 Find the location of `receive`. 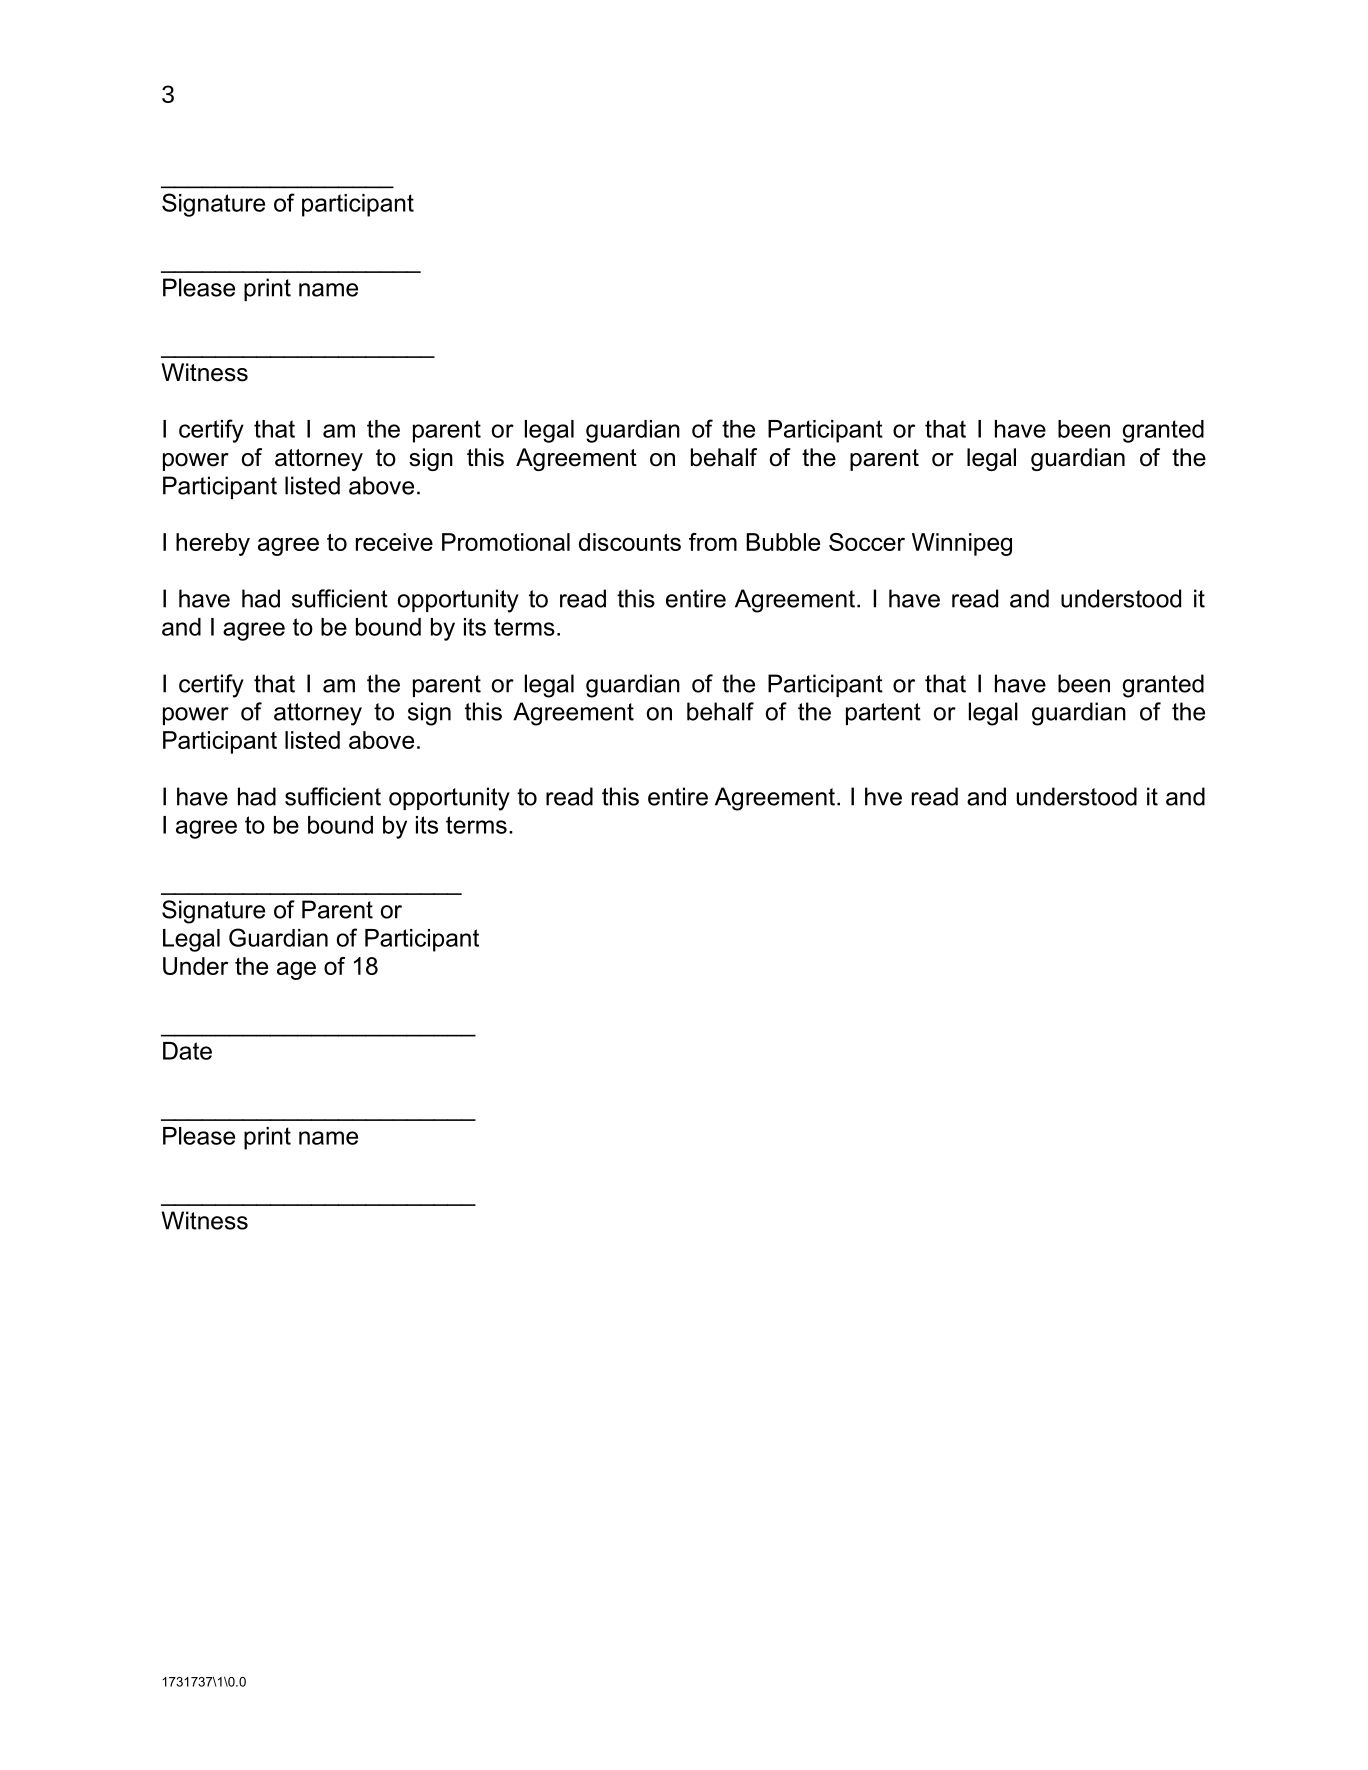

receive is located at coordinates (394, 542).
